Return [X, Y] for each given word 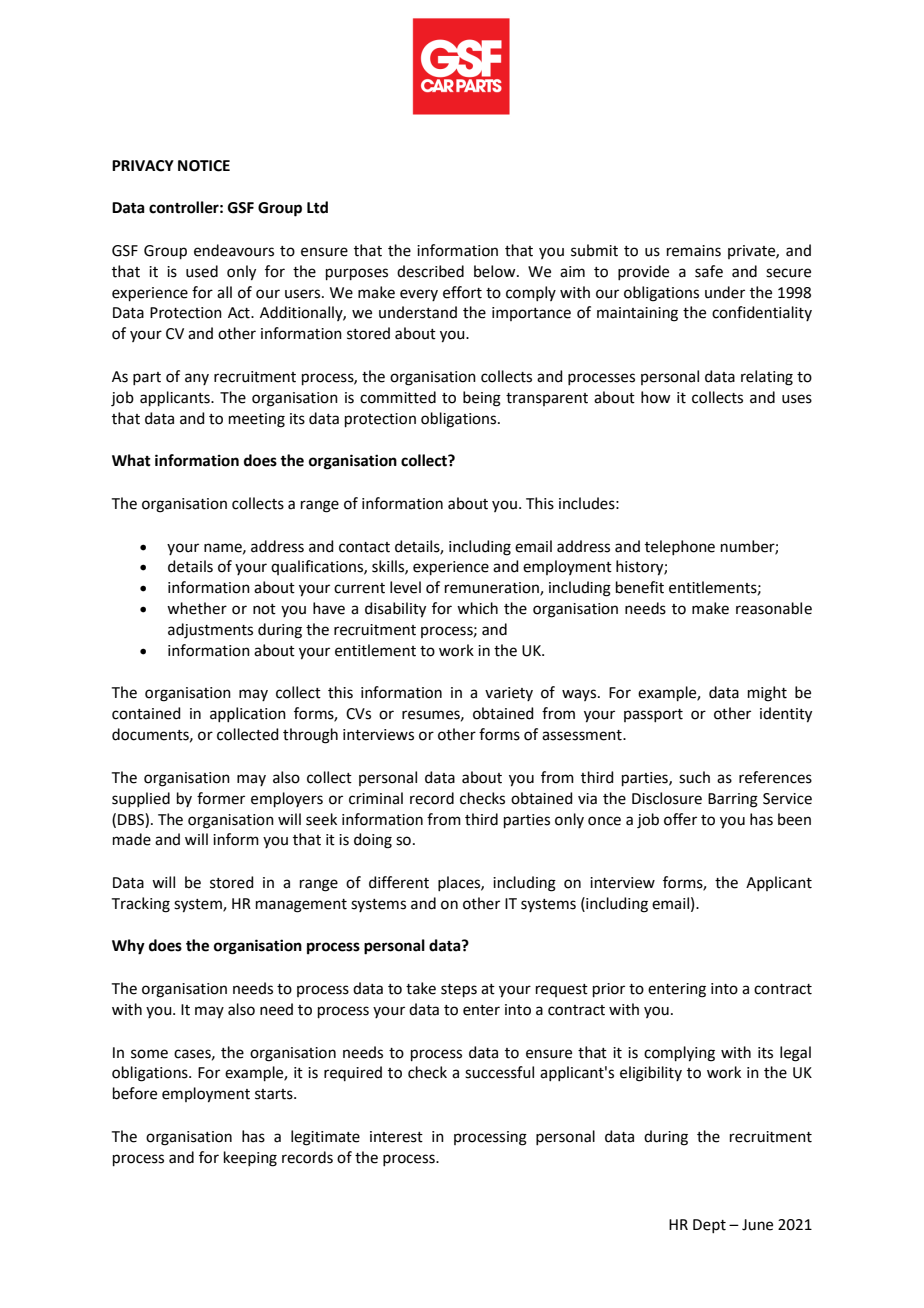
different [399, 882]
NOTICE [204, 166]
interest [396, 1137]
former [221, 798]
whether [197, 608]
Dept [709, 1226]
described [430, 271]
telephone [680, 547]
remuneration [493, 589]
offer [680, 819]
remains [694, 251]
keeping [250, 1159]
